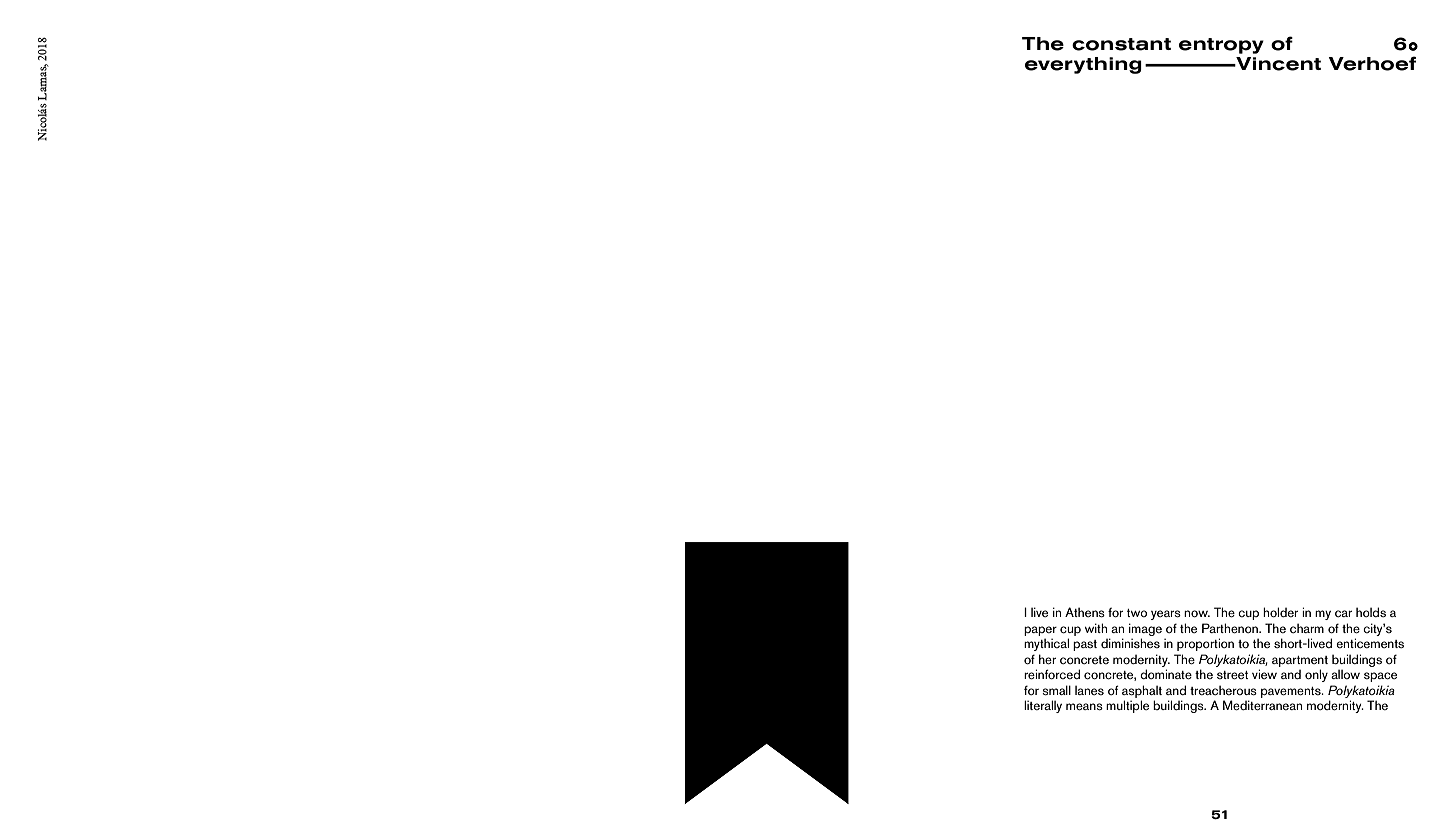  What do you see at coordinates (1205, 644) in the image?
I see `proportion` at bounding box center [1205, 644].
